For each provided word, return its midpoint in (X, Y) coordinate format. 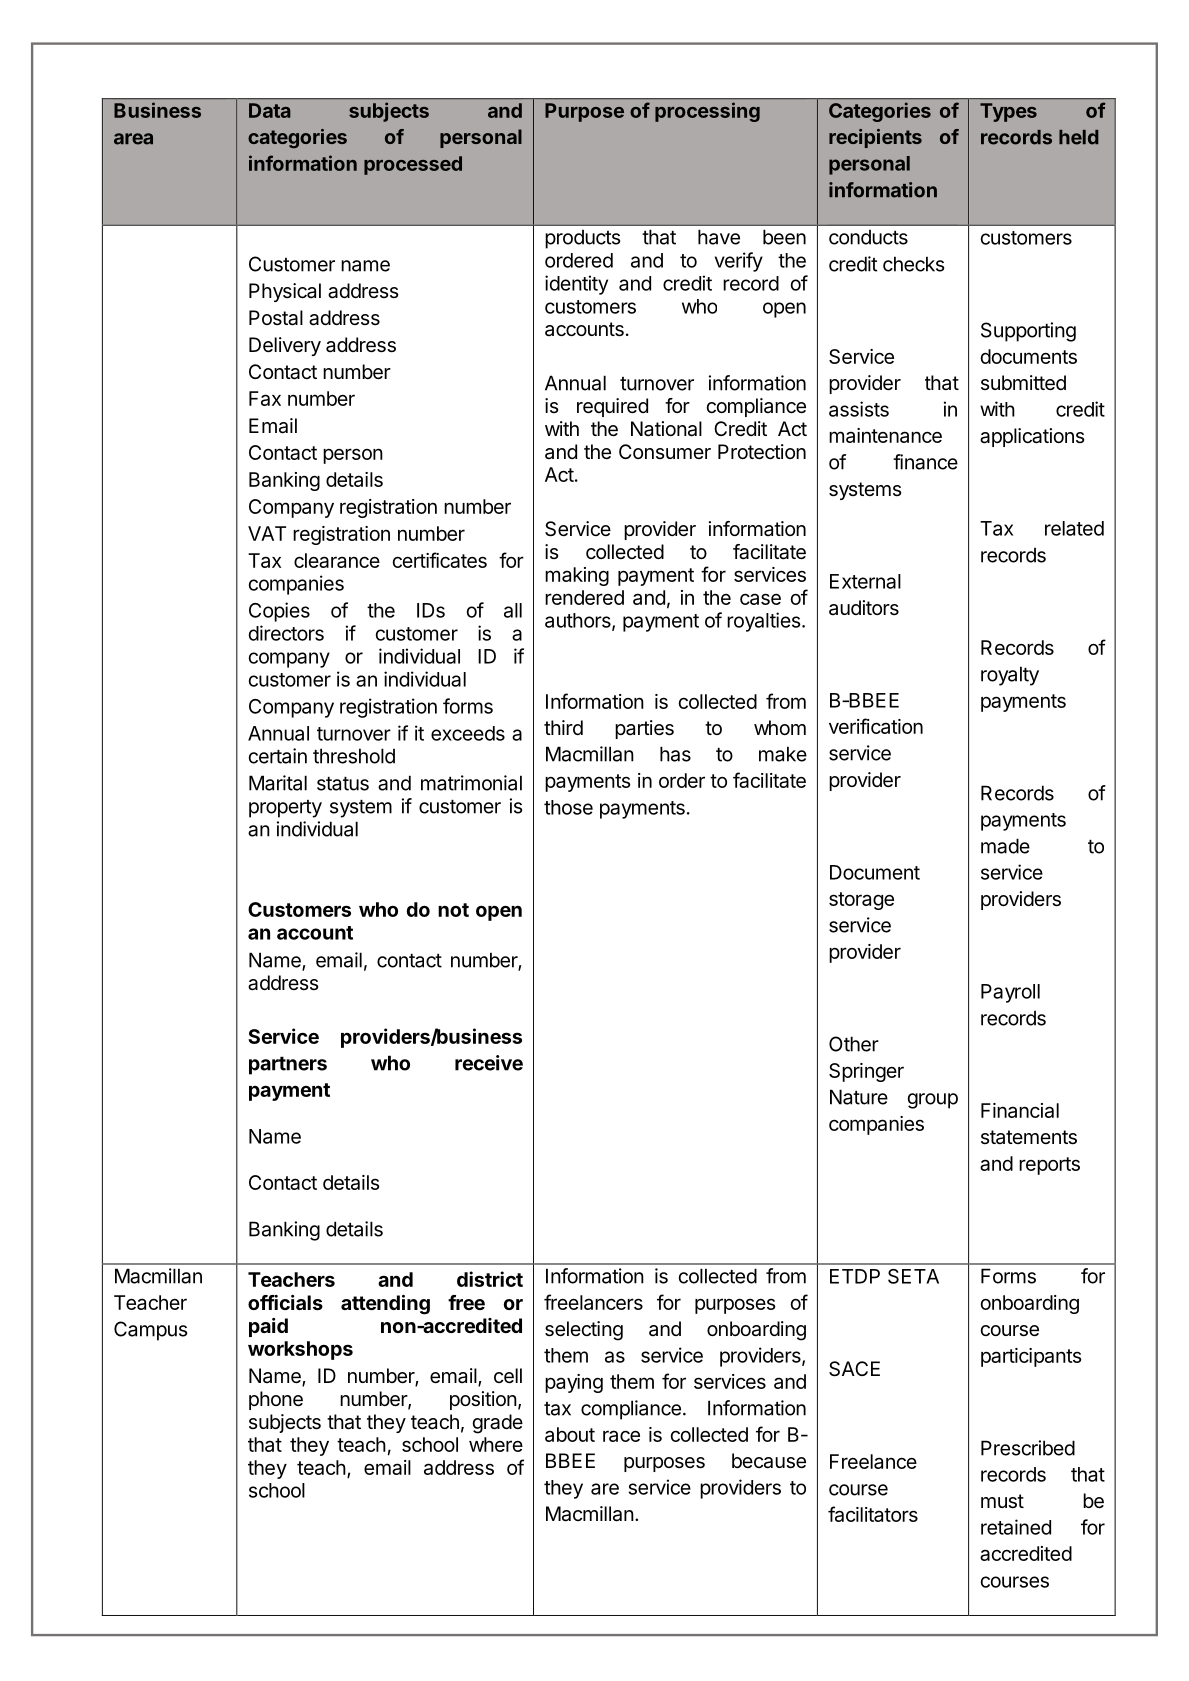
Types (1008, 112)
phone (276, 1400)
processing (707, 112)
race (621, 1436)
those (568, 807)
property (285, 809)
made (1005, 846)
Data (270, 110)
